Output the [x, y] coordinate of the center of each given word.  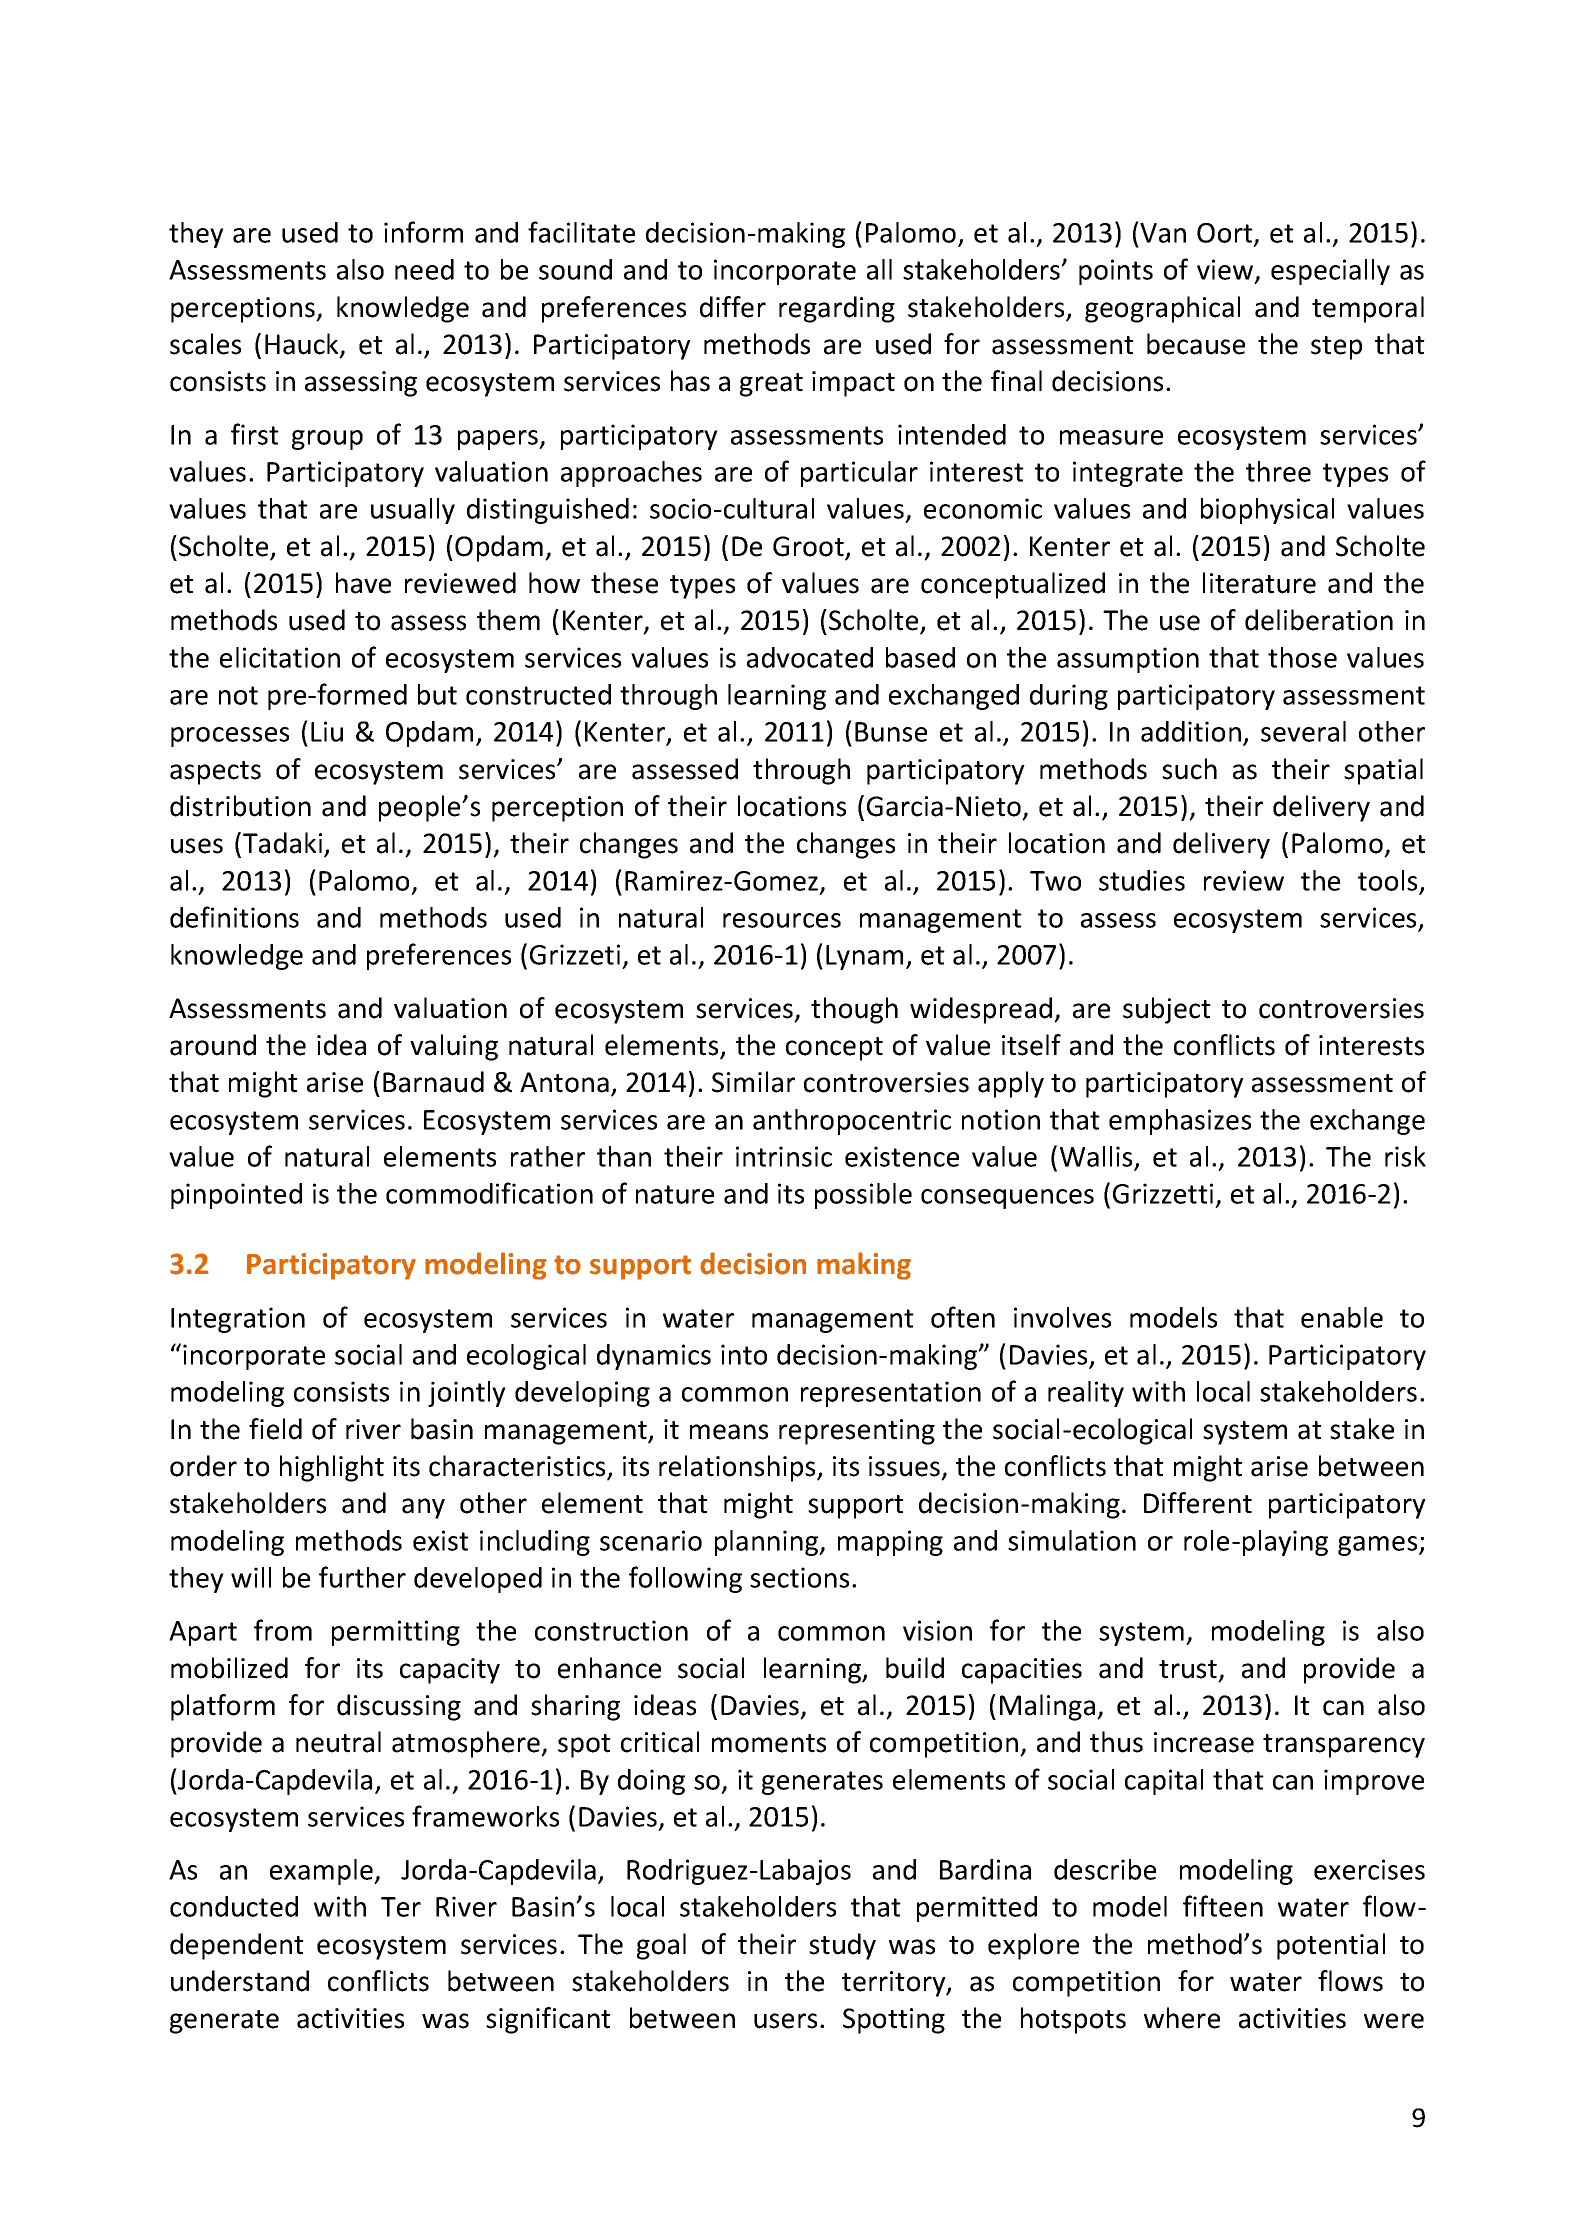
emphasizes [1180, 1122]
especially [1330, 272]
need [424, 269]
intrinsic [784, 1156]
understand [240, 1981]
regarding [837, 309]
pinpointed [236, 1196]
